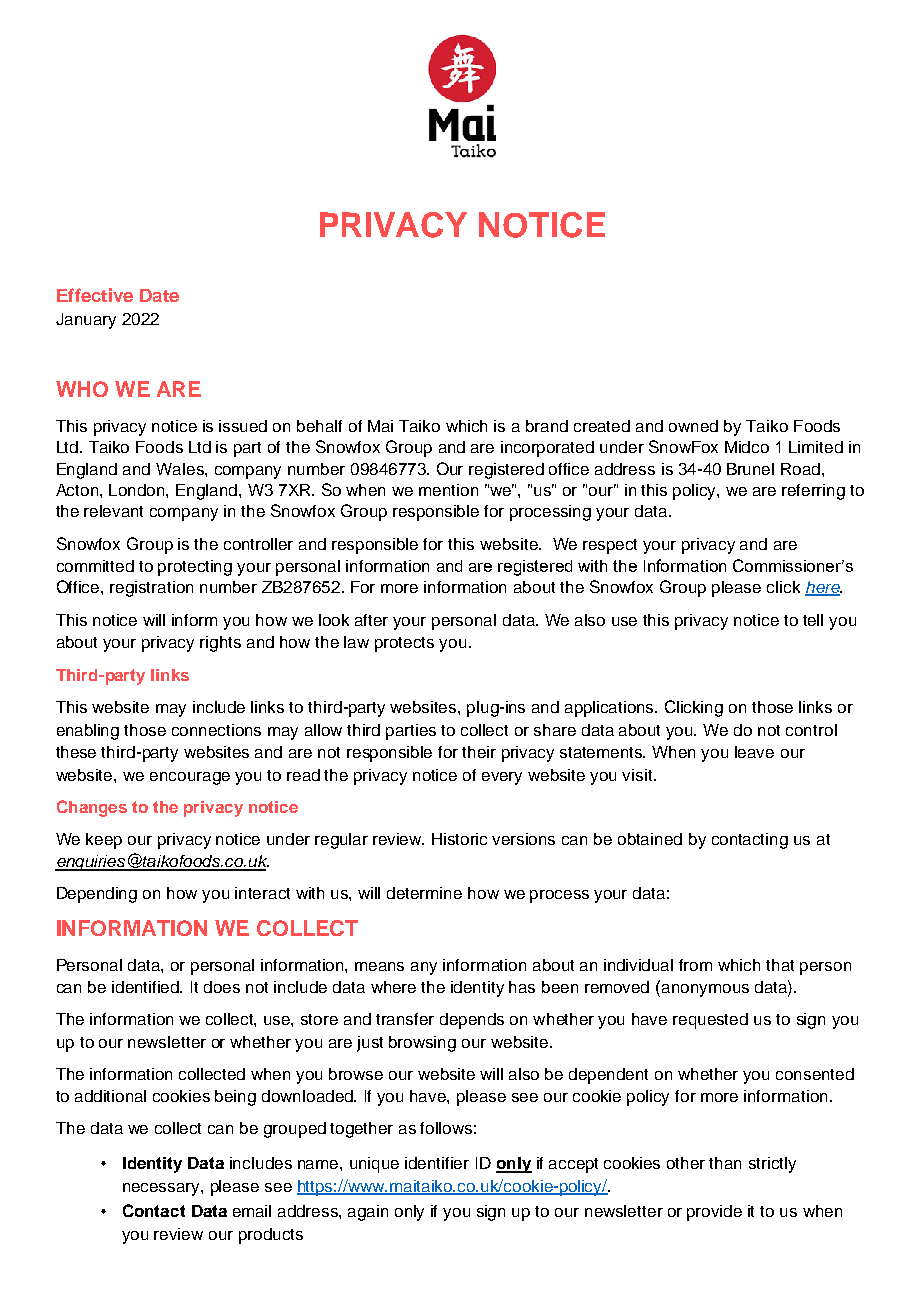  I want to click on necessary, so click(162, 1189).
